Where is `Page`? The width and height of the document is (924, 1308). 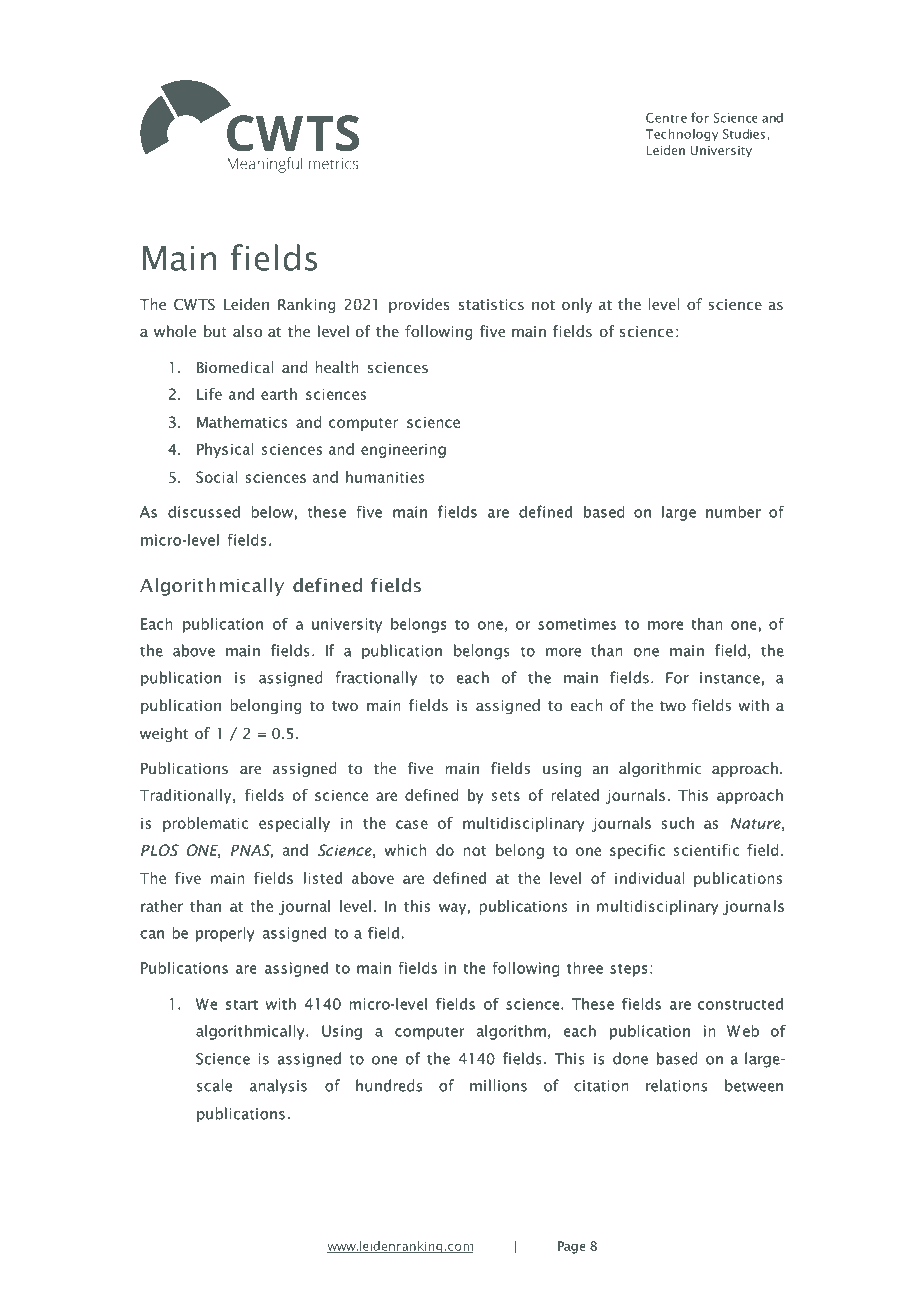
Page is located at coordinates (571, 1247).
